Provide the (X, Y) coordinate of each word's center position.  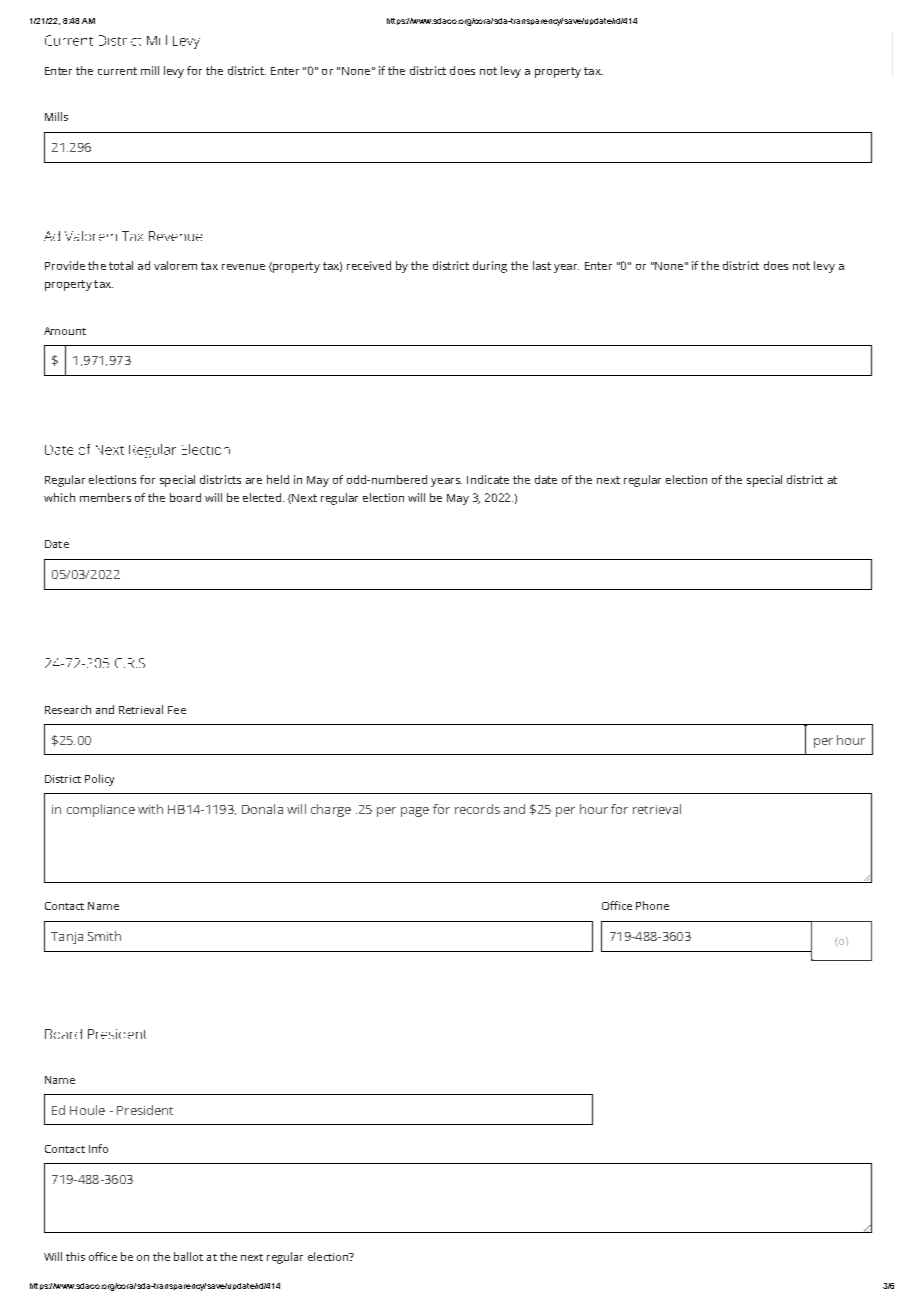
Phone (652, 905)
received (369, 265)
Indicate (488, 479)
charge (331, 810)
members (105, 497)
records (477, 809)
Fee (177, 710)
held (278, 479)
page (415, 812)
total (121, 265)
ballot (188, 1256)
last (542, 265)
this (75, 1256)
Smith (104, 936)
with (150, 809)
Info (98, 1148)
